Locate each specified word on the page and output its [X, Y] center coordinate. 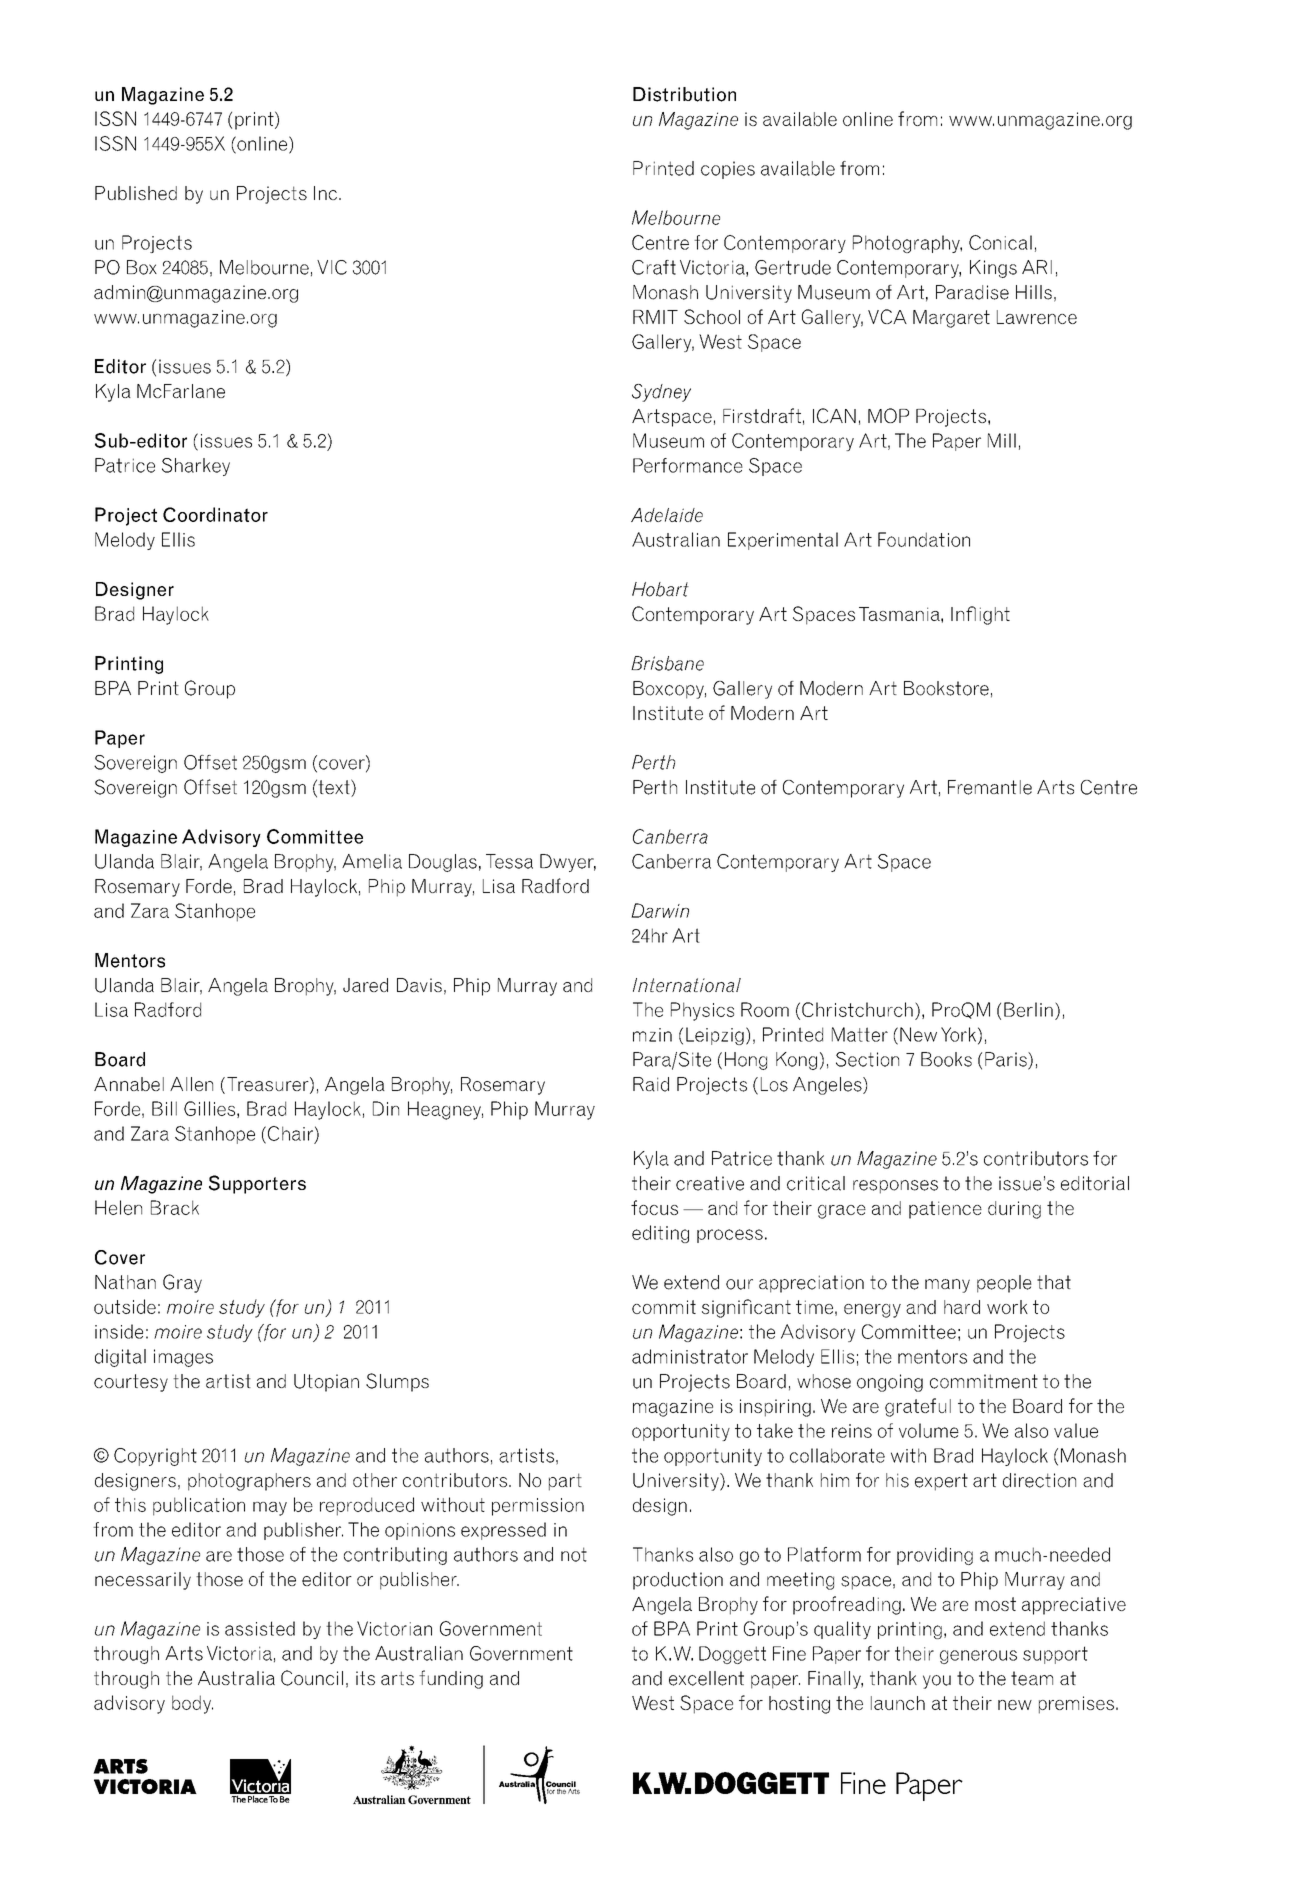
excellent [706, 1678]
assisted [260, 1628]
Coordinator [215, 514]
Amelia [372, 861]
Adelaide [667, 515]
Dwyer [568, 863]
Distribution [684, 94]
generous [978, 1657]
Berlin [1028, 1009]
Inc [325, 193]
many [947, 1286]
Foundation [924, 539]
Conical [1000, 242]
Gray [182, 1283]
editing [660, 1234]
